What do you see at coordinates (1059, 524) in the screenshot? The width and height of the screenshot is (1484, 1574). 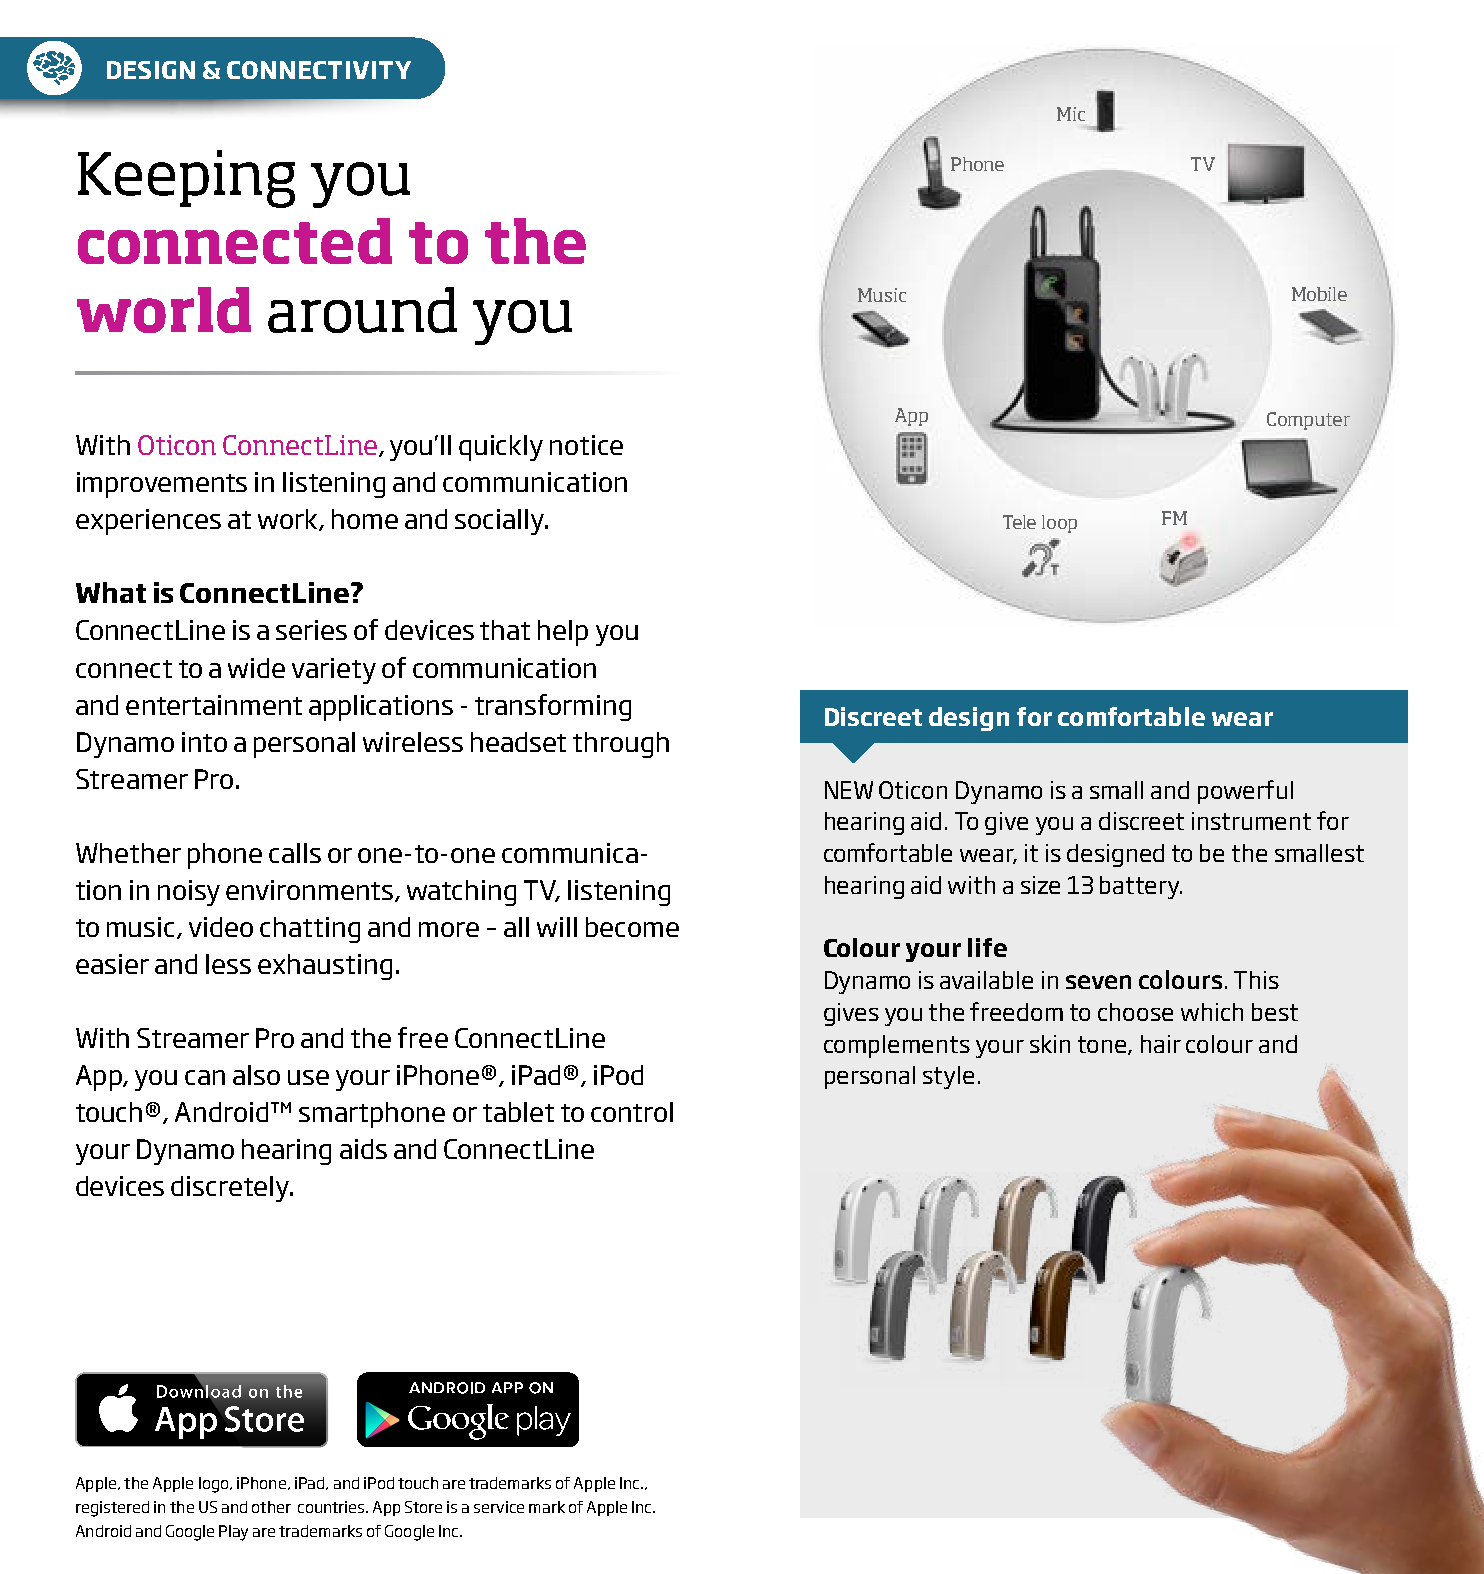 I see `loop` at bounding box center [1059, 524].
